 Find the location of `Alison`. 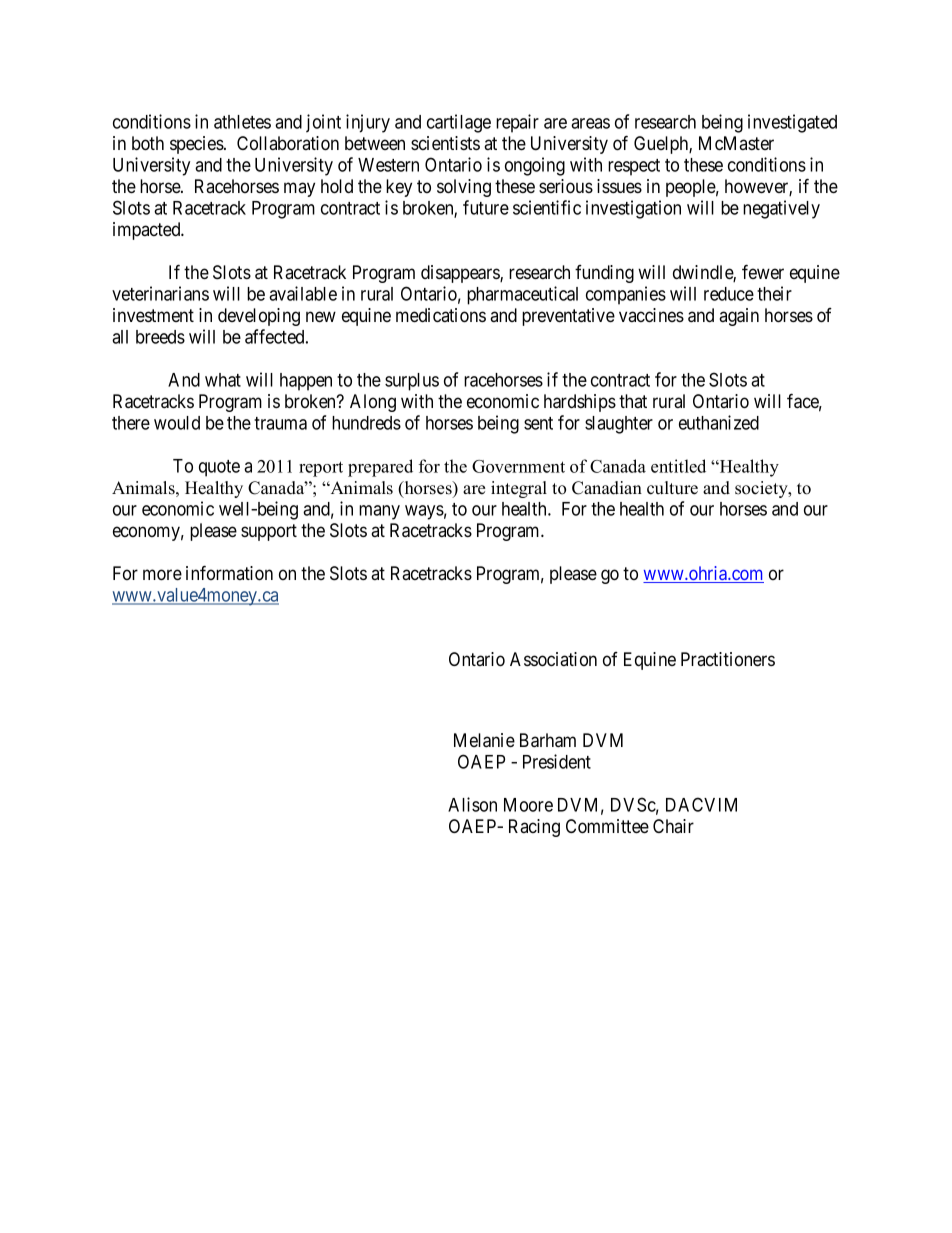

Alison is located at coordinates (472, 804).
